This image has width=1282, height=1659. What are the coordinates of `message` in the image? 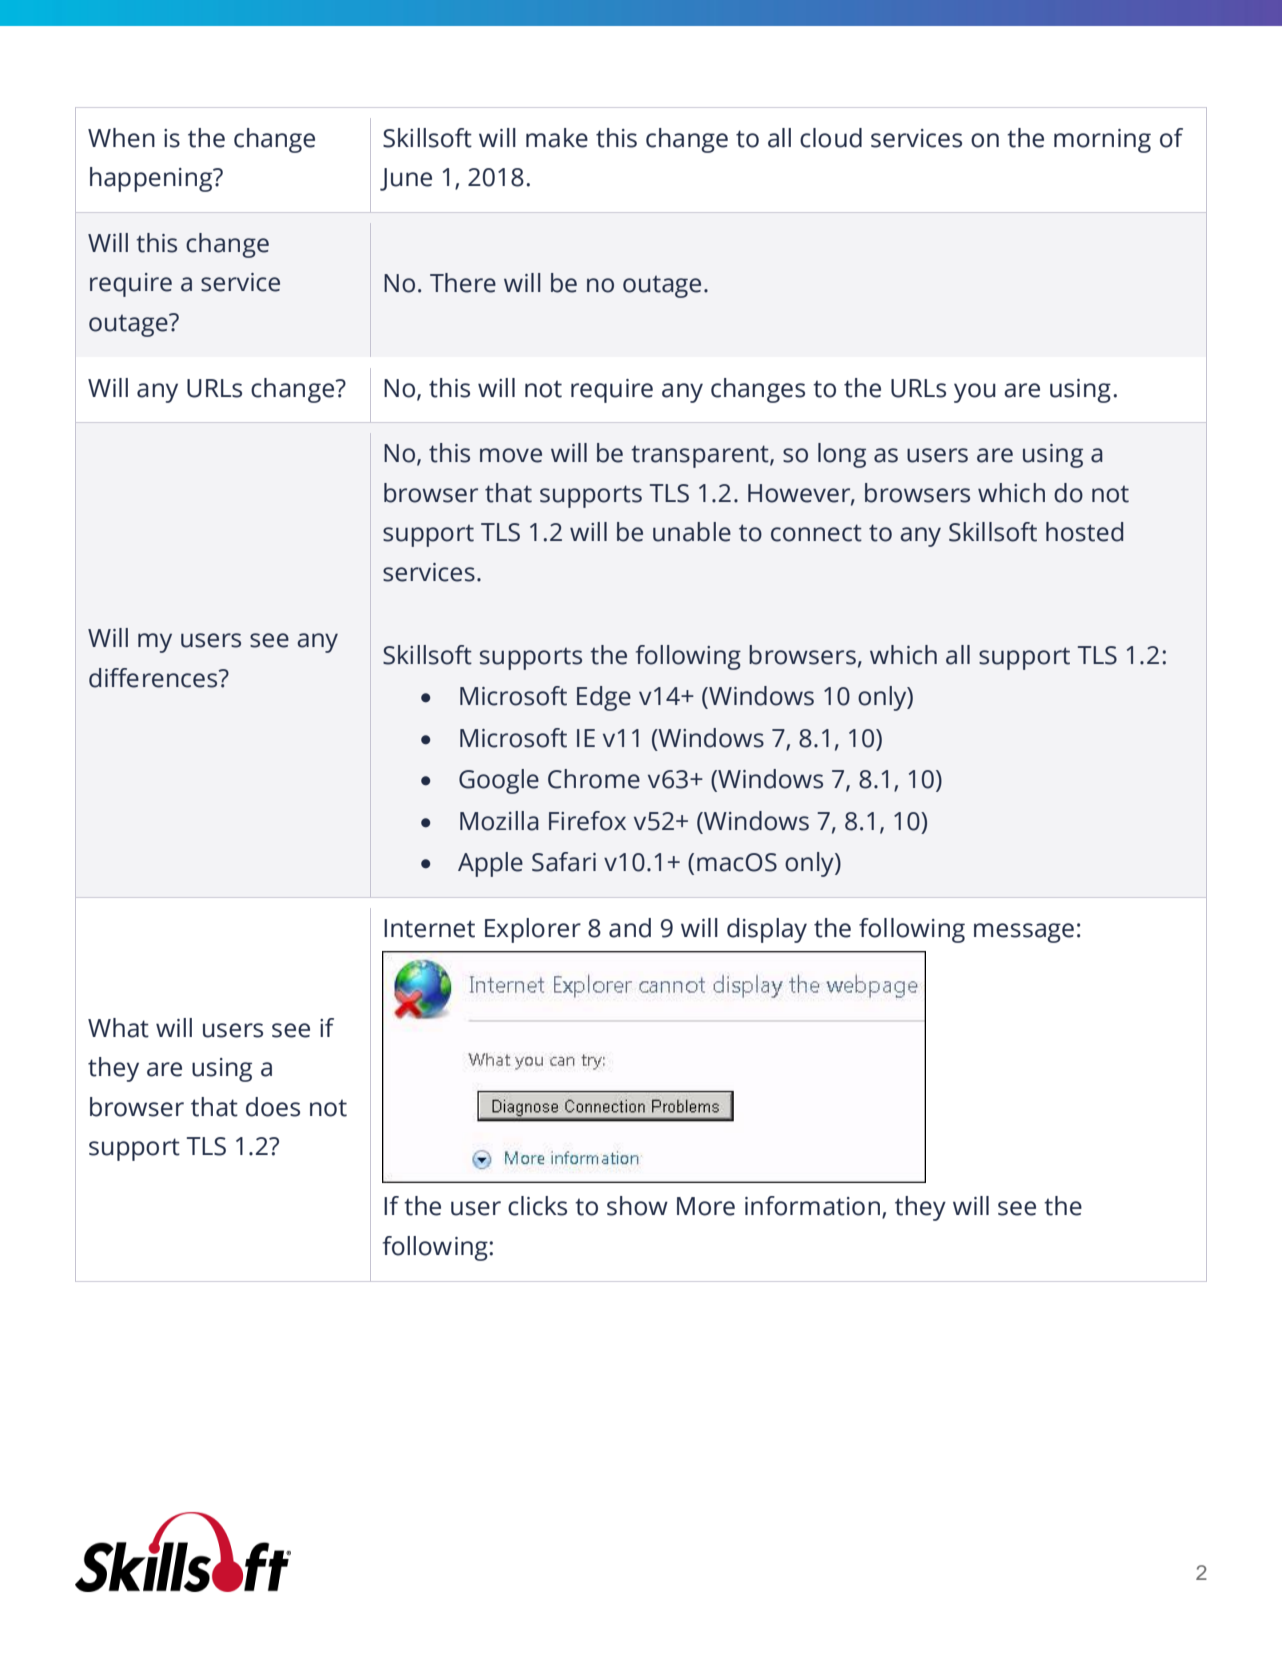 It's located at (1024, 933).
